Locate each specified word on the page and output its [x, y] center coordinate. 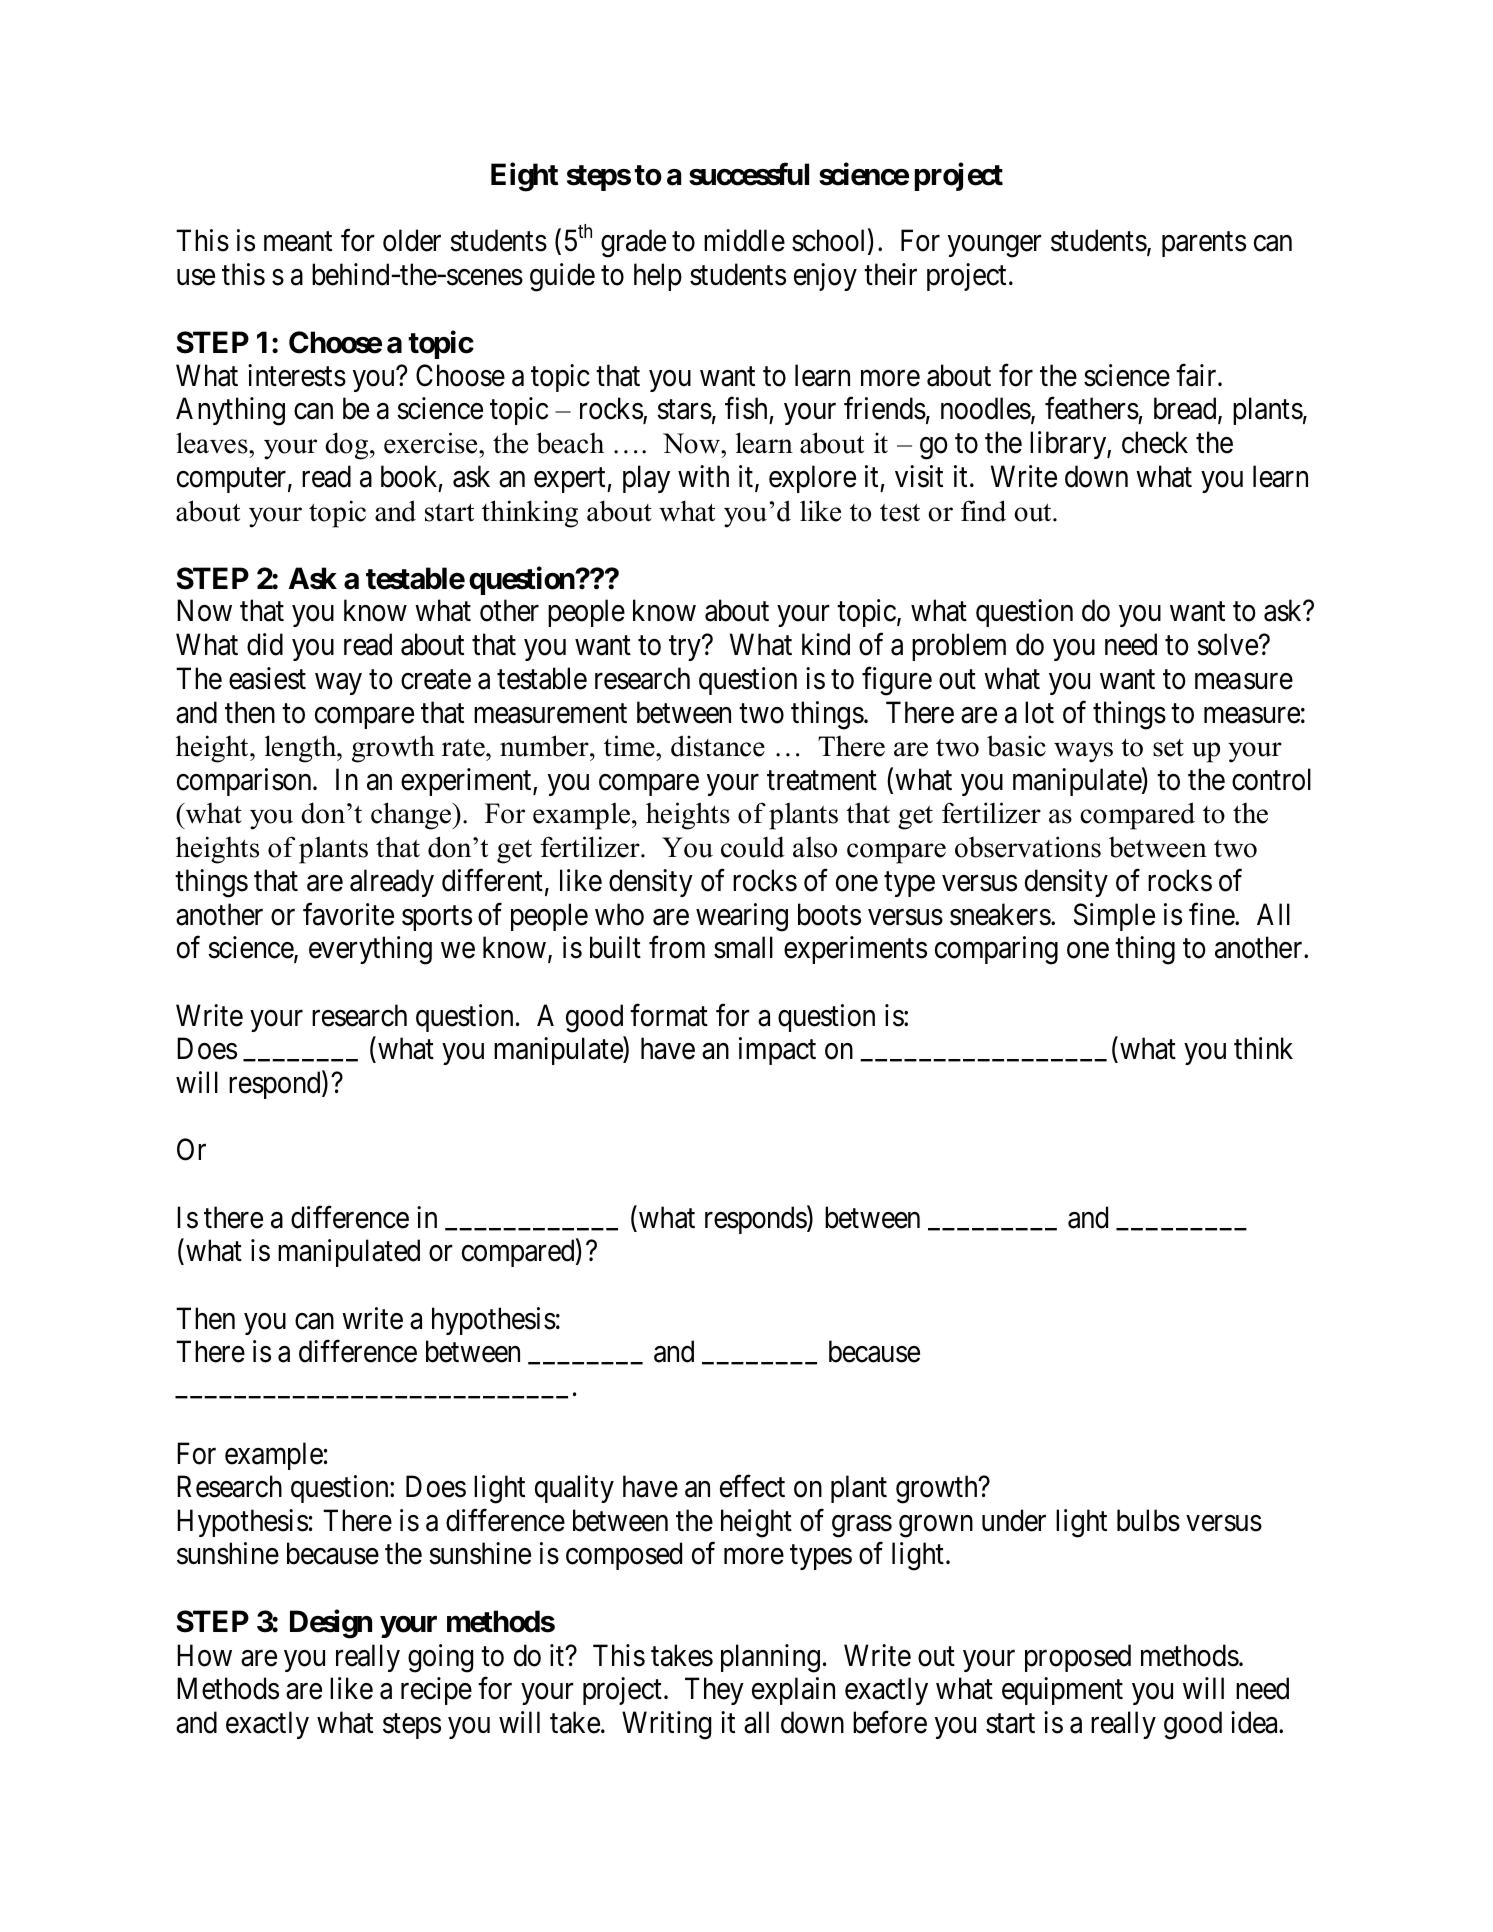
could [753, 847]
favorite [348, 914]
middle [744, 240]
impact [777, 1051]
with [703, 476]
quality [574, 1489]
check [1155, 442]
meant [298, 242]
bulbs [1148, 1520]
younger [995, 247]
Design [331, 1624]
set [1168, 748]
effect [752, 1486]
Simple [1114, 917]
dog [348, 446]
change [412, 816]
